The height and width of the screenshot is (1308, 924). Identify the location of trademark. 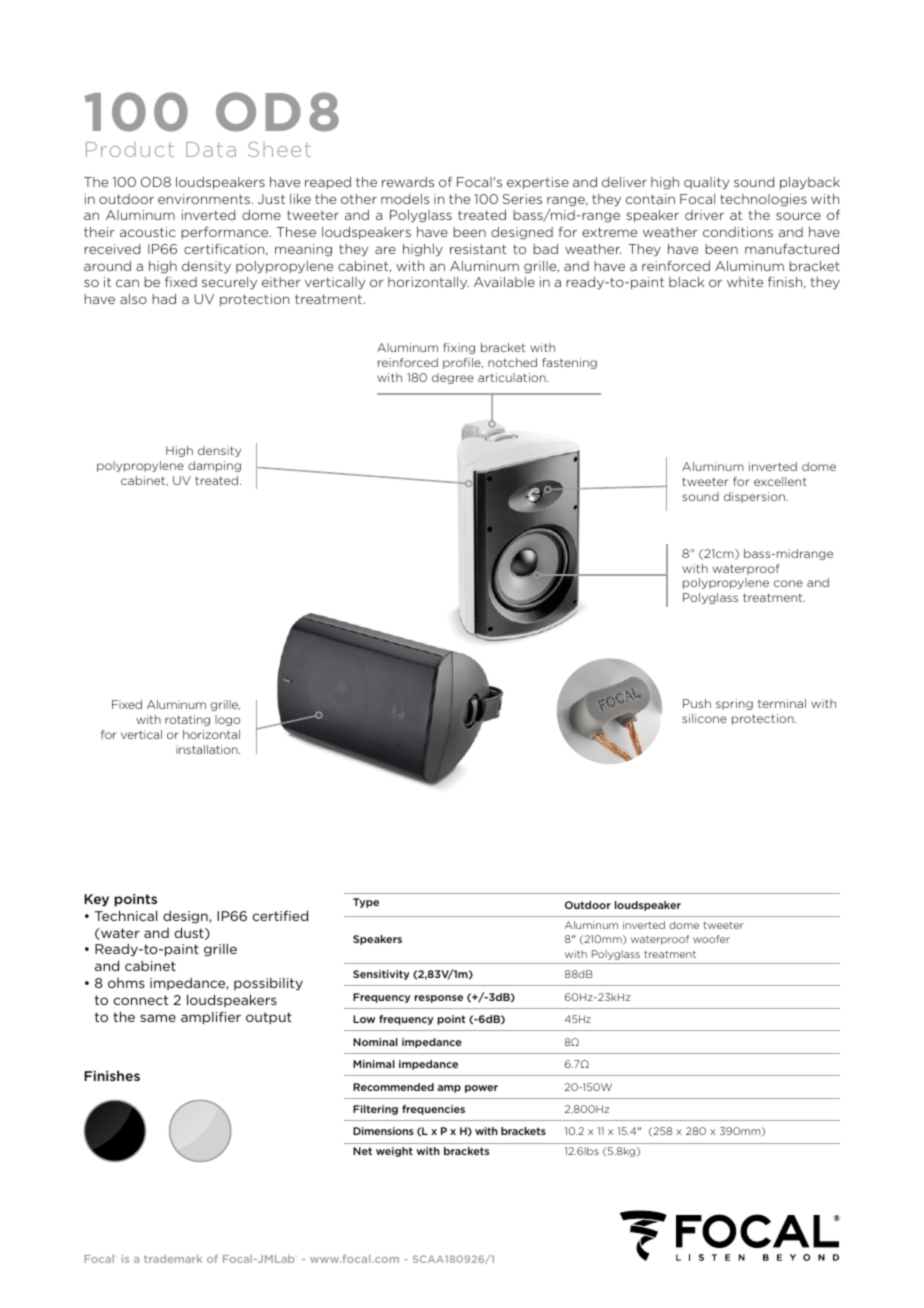
(173, 1258).
